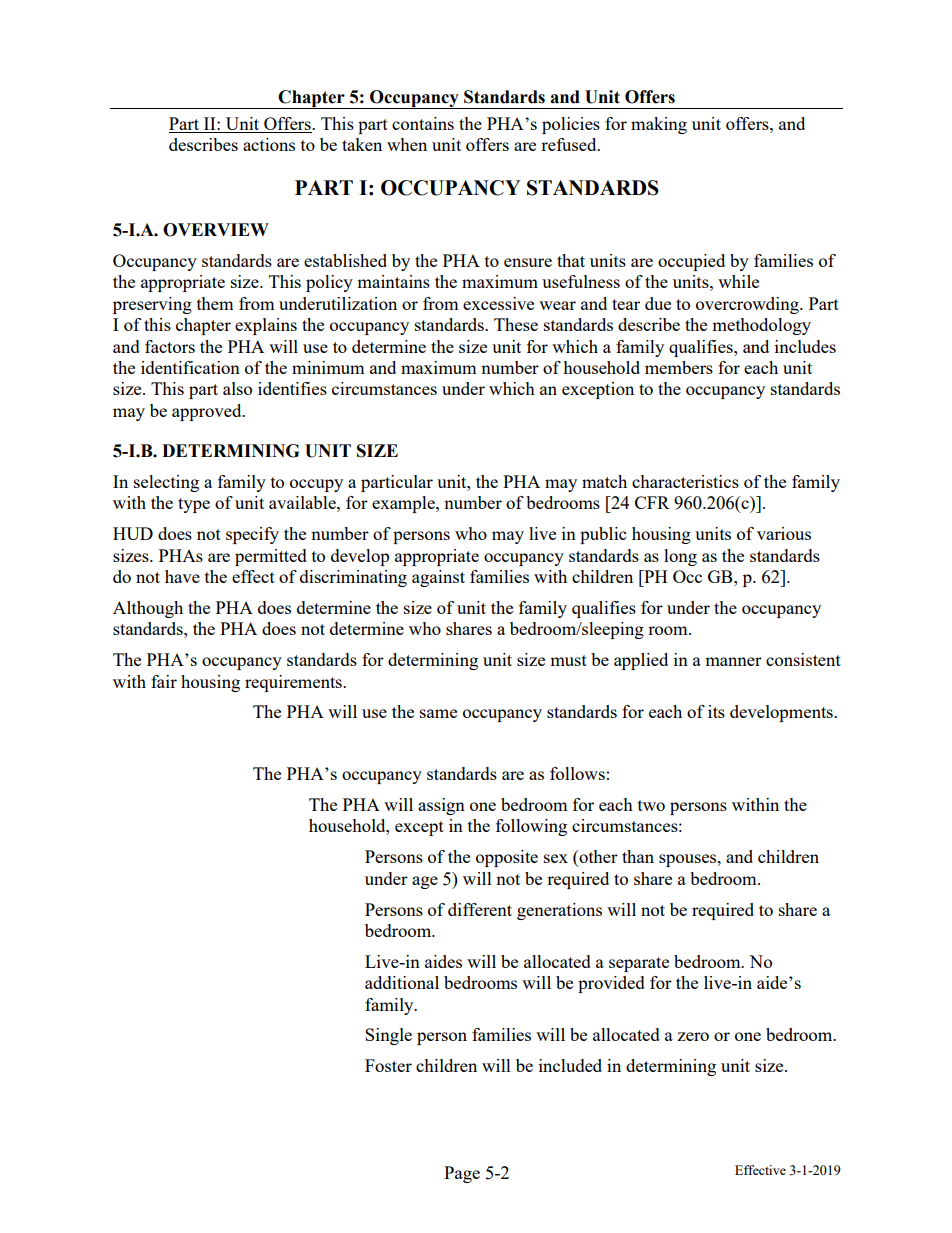 This screenshot has height=1233, width=952. Describe the element at coordinates (679, 367) in the screenshot. I see `members` at that location.
